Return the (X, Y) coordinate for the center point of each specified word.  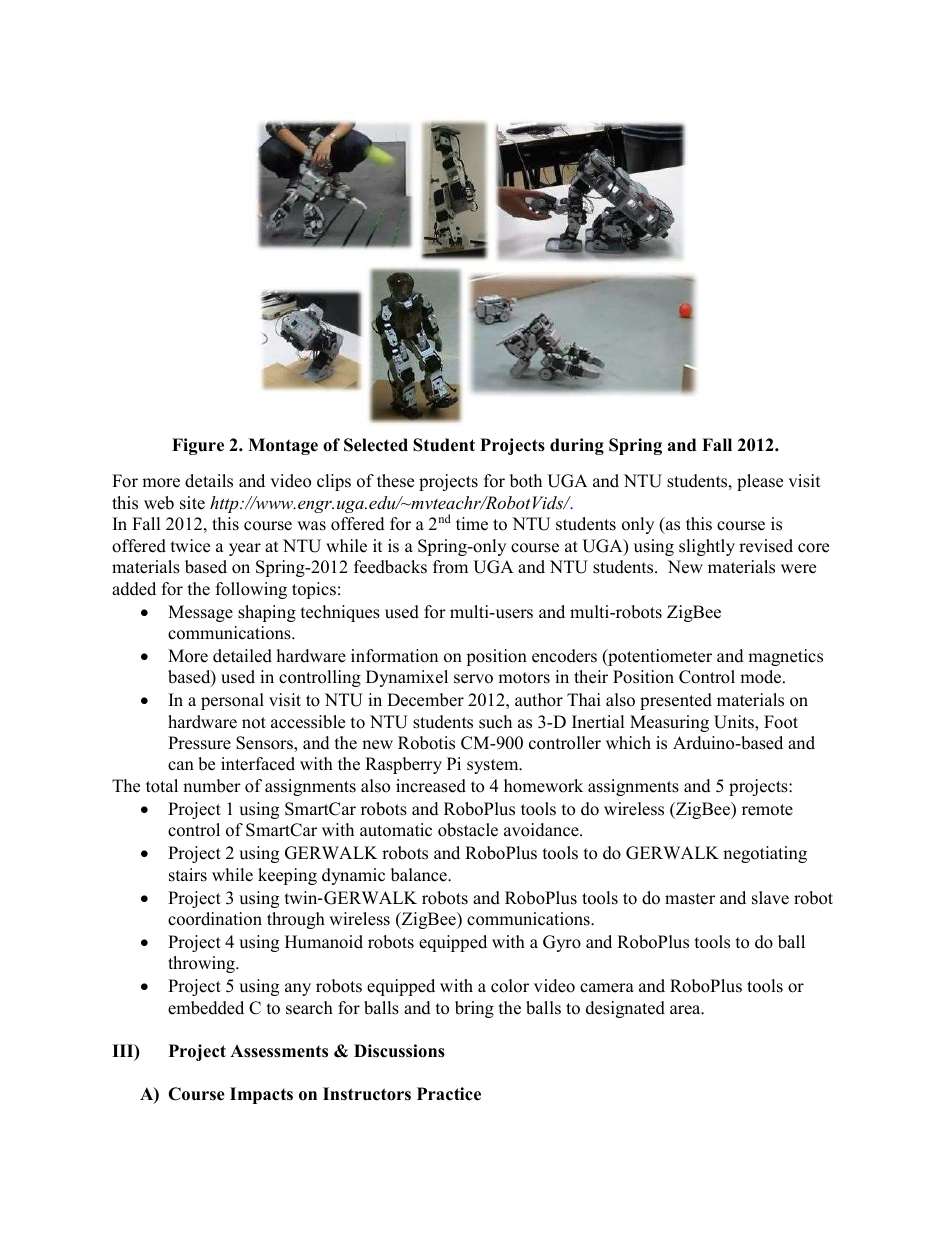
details (209, 481)
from (450, 567)
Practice (449, 1094)
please (760, 482)
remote (767, 810)
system (494, 766)
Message (200, 613)
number (212, 786)
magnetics (785, 657)
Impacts (261, 1095)
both (526, 481)
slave (770, 898)
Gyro (562, 943)
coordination (215, 919)
